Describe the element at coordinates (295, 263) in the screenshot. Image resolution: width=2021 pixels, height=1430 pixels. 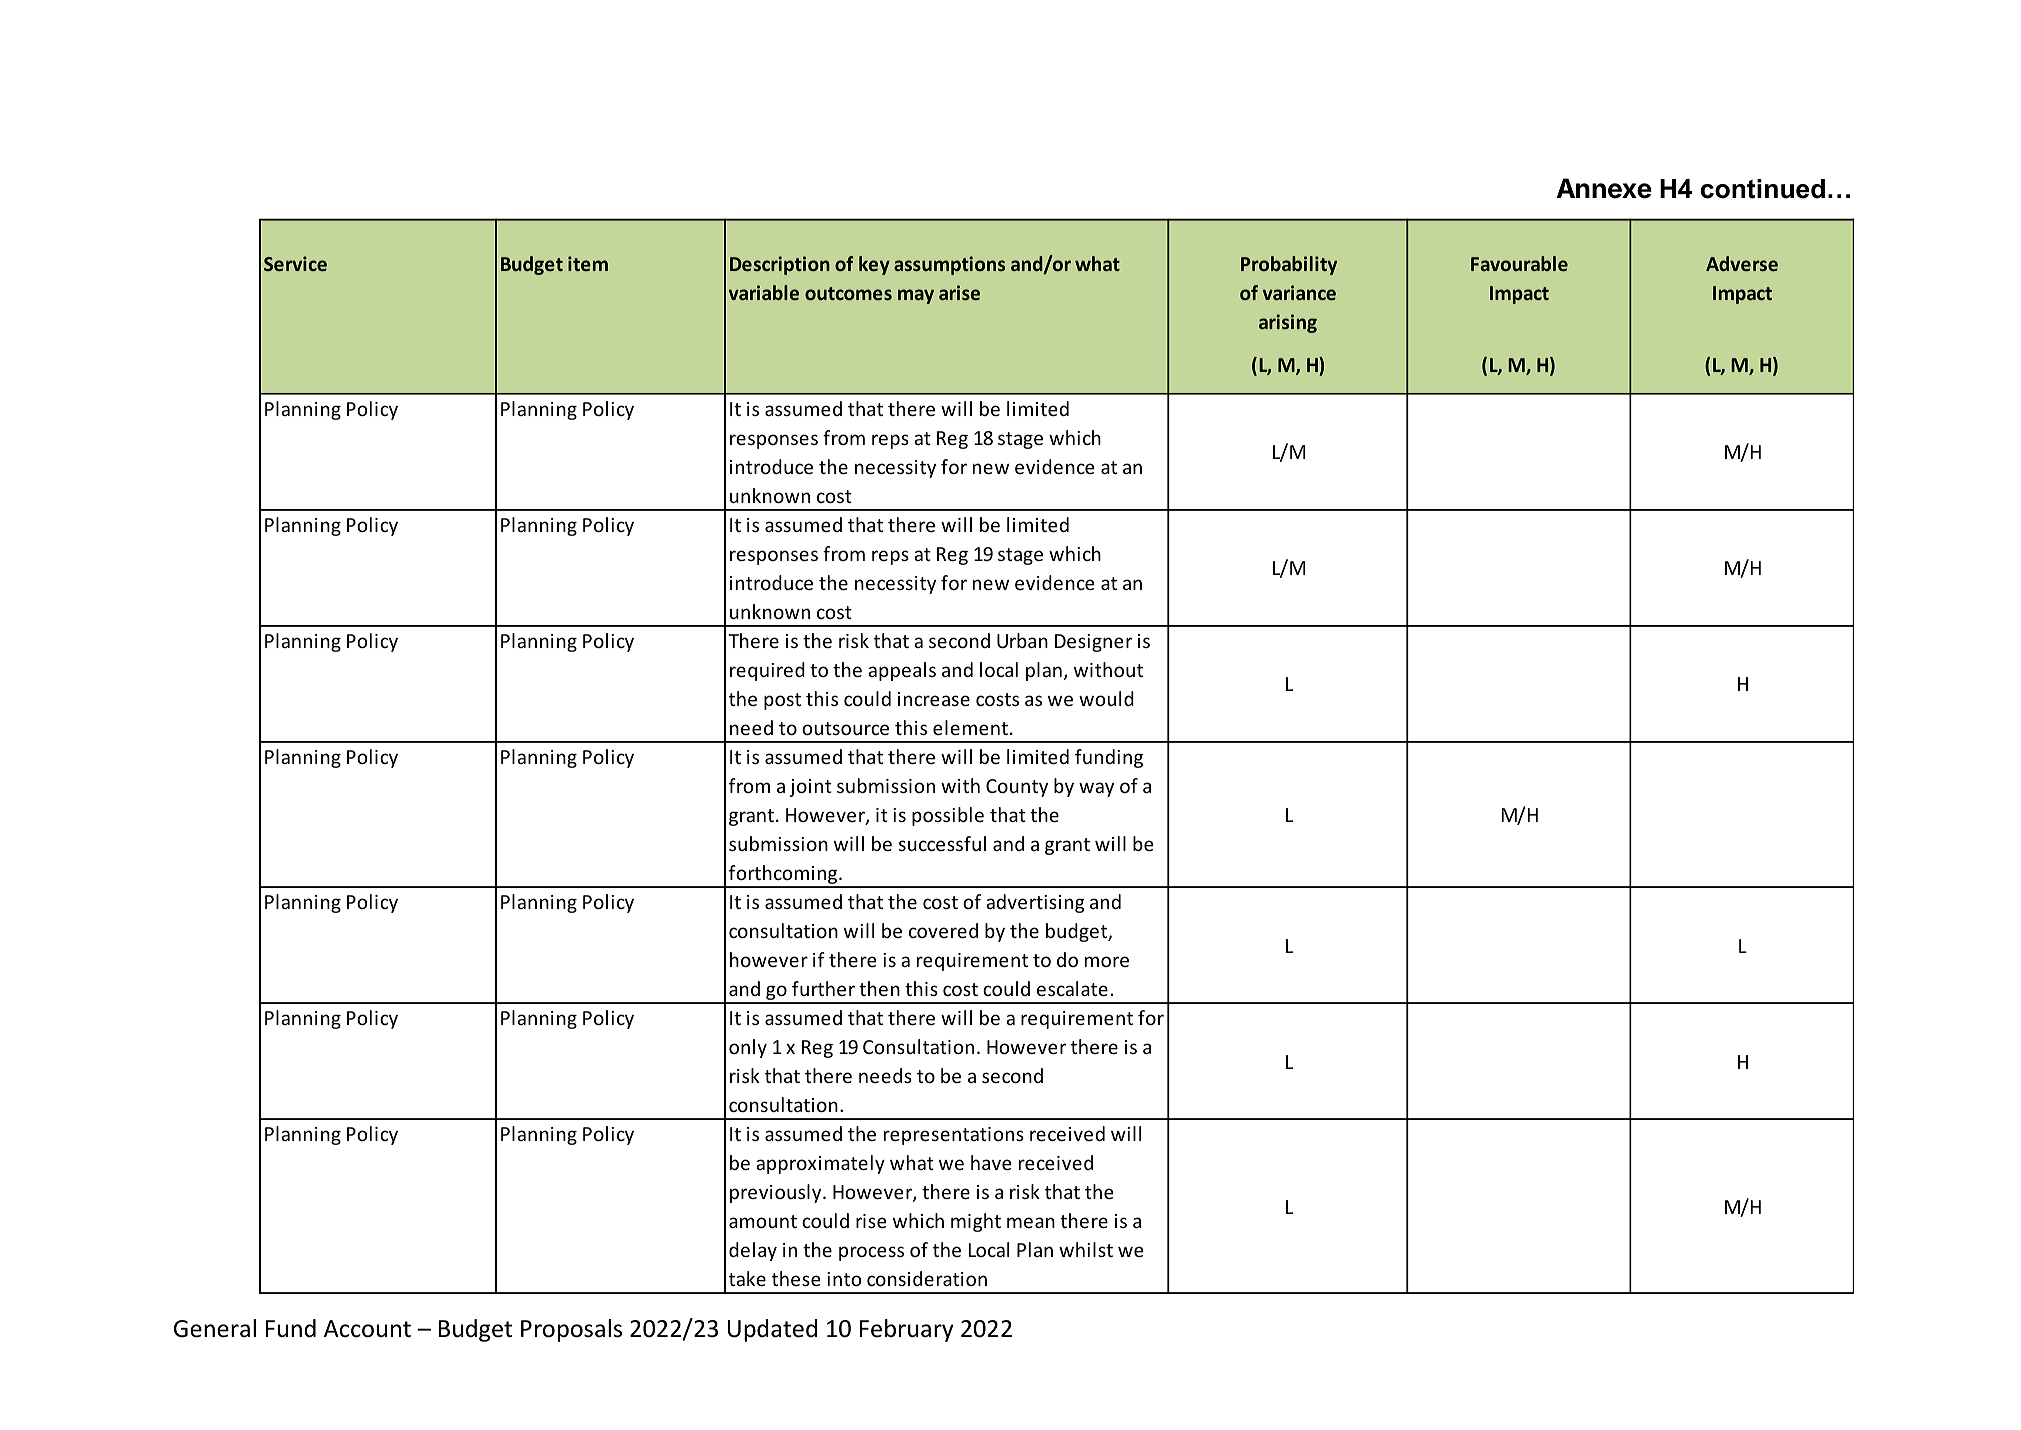
I see `Service` at that location.
